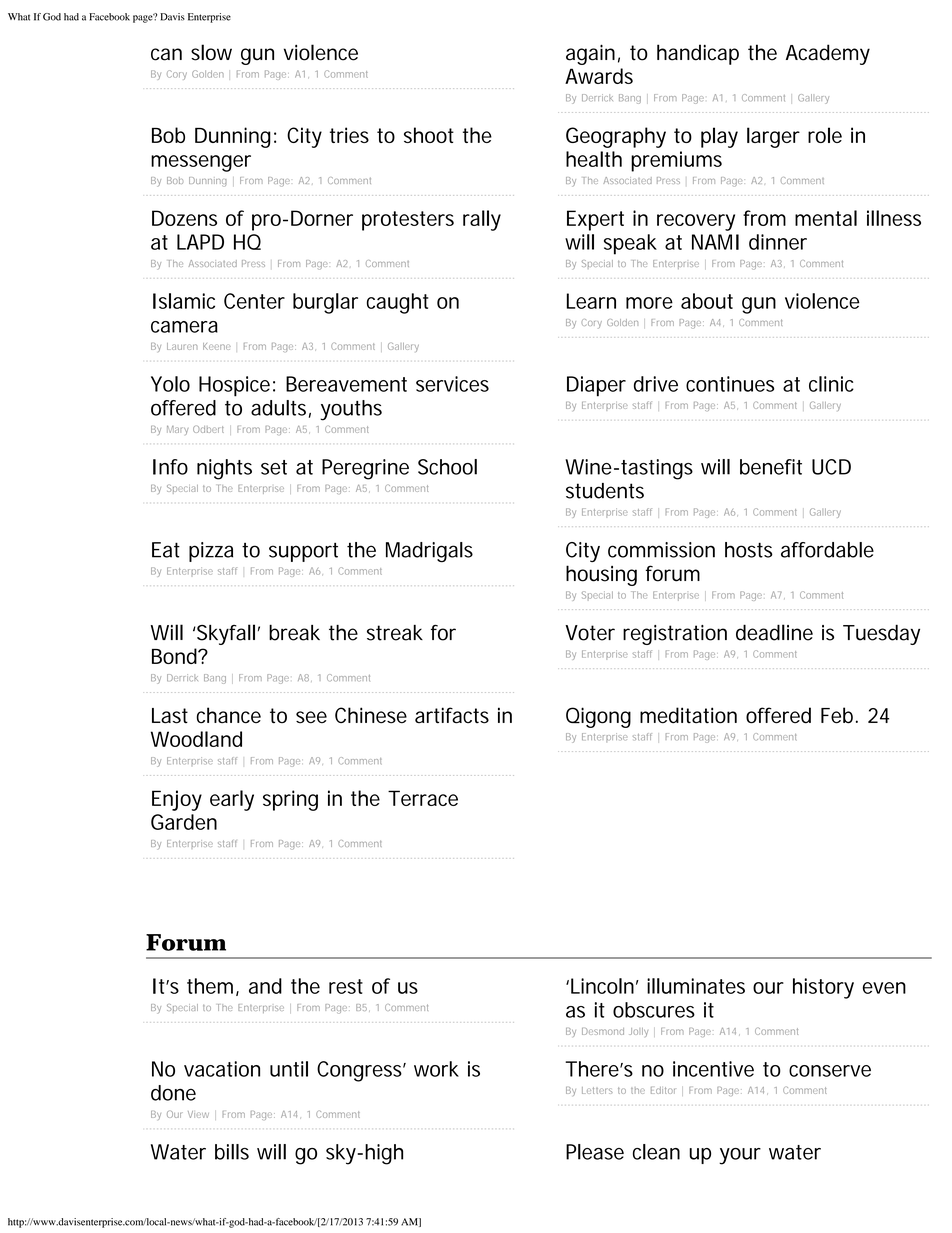 This screenshot has height=1233, width=952. What do you see at coordinates (211, 52) in the screenshot?
I see `slow` at bounding box center [211, 52].
